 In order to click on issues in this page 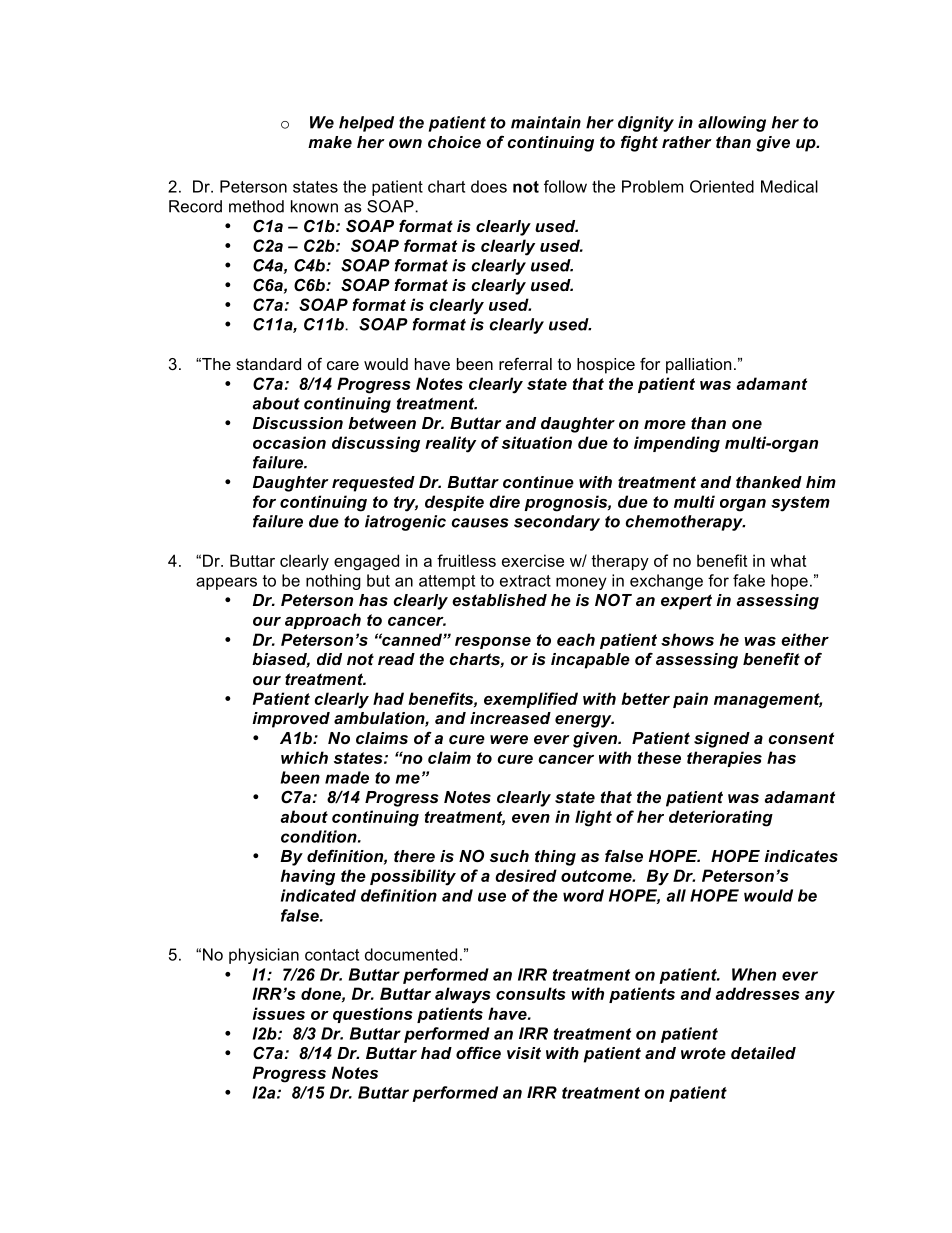, I will do `click(279, 1013)`.
